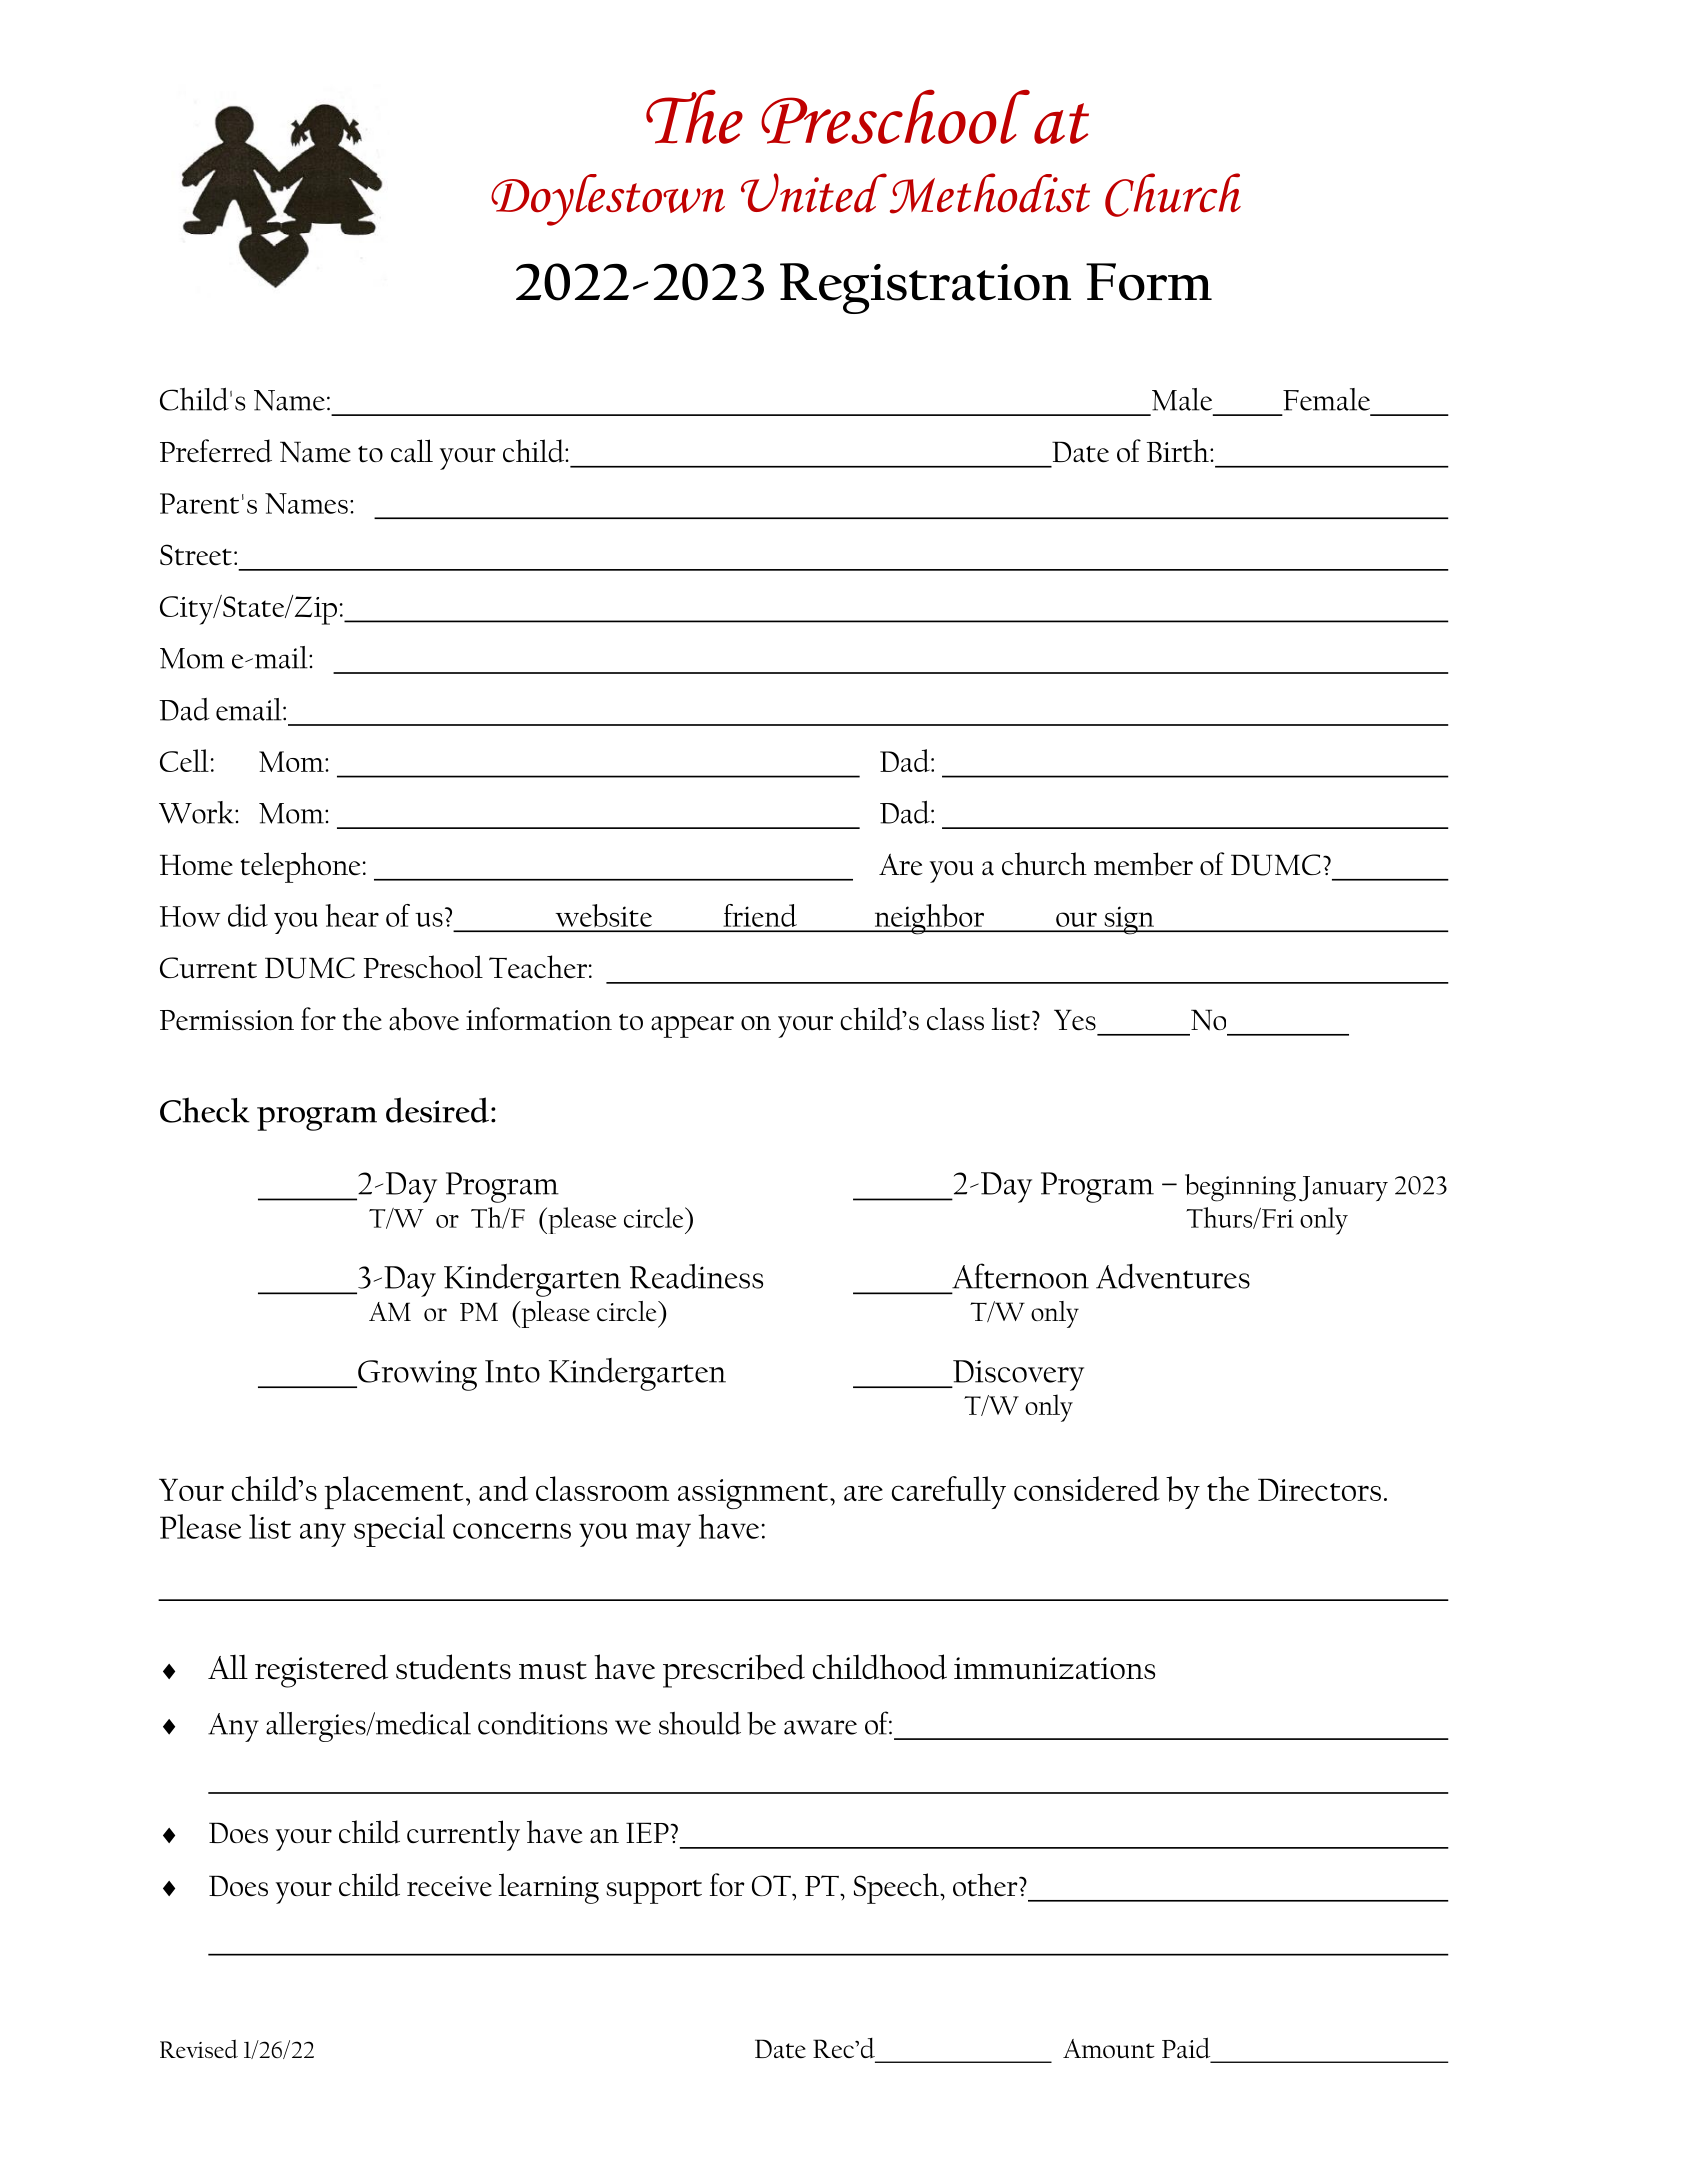 This document has height=2182, width=1686. I want to click on appear, so click(692, 1027).
